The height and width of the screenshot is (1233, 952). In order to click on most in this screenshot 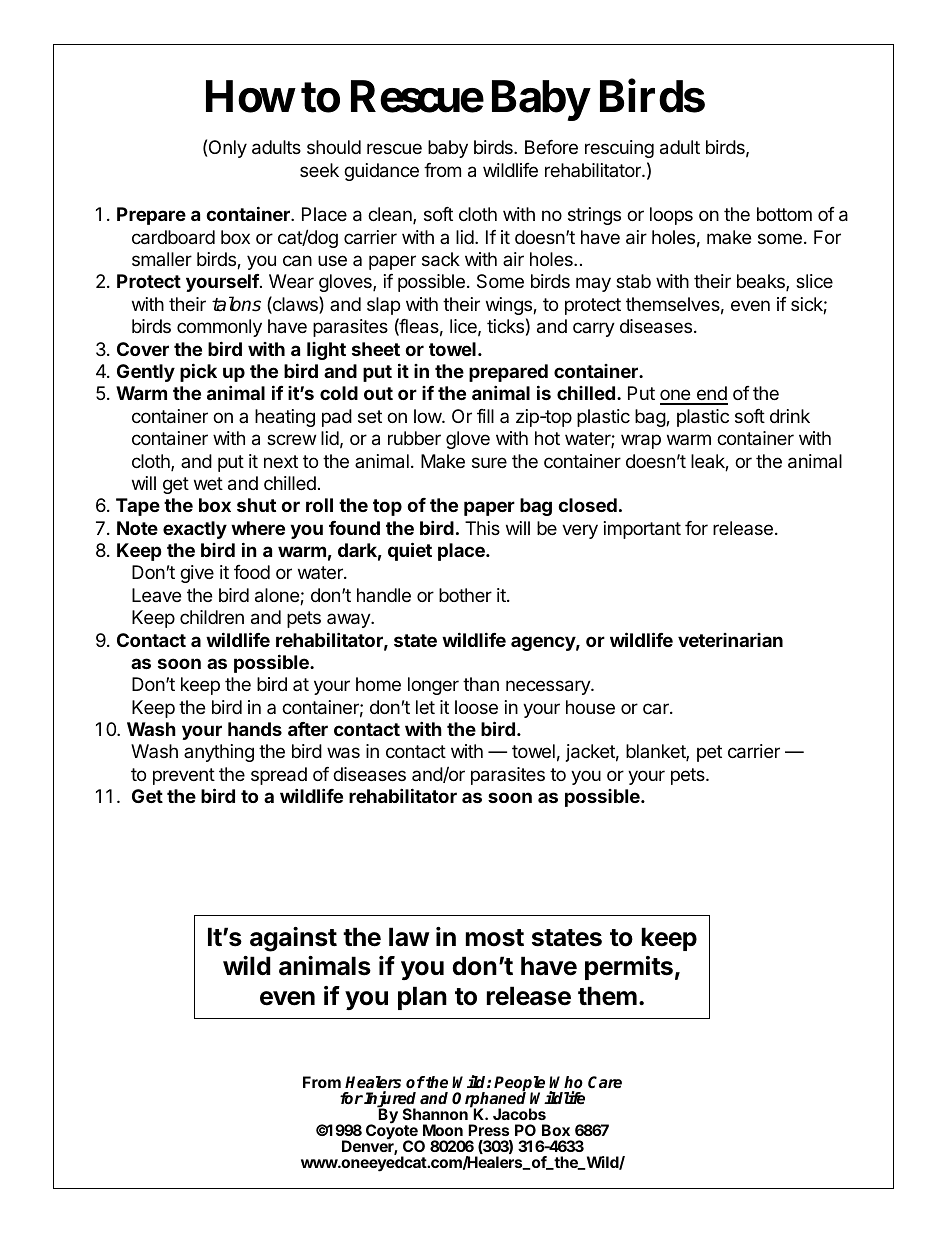, I will do `click(495, 938)`.
